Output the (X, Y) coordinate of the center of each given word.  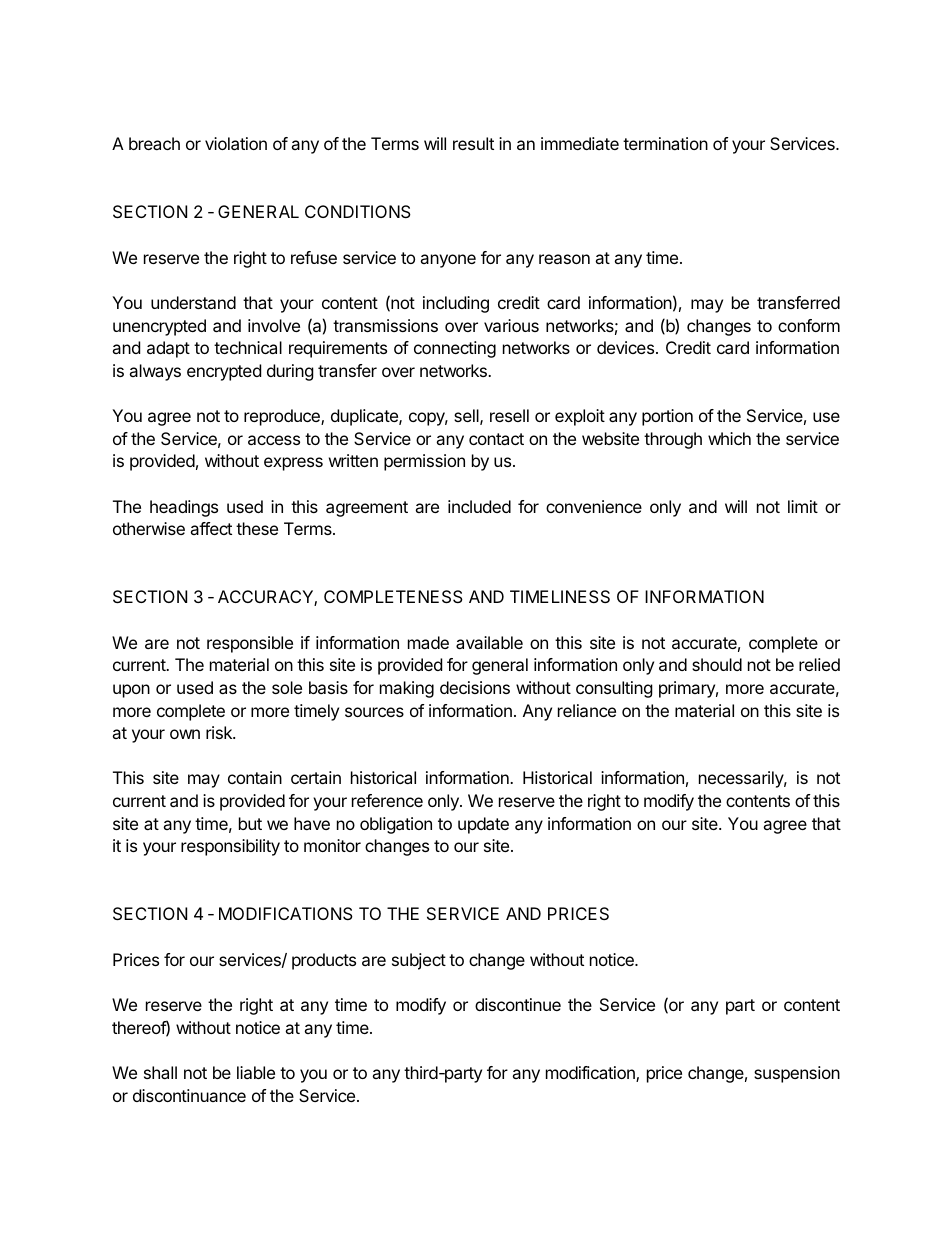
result (473, 143)
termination (665, 143)
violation (236, 143)
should (717, 664)
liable (256, 1072)
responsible (250, 644)
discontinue (518, 1004)
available (489, 642)
